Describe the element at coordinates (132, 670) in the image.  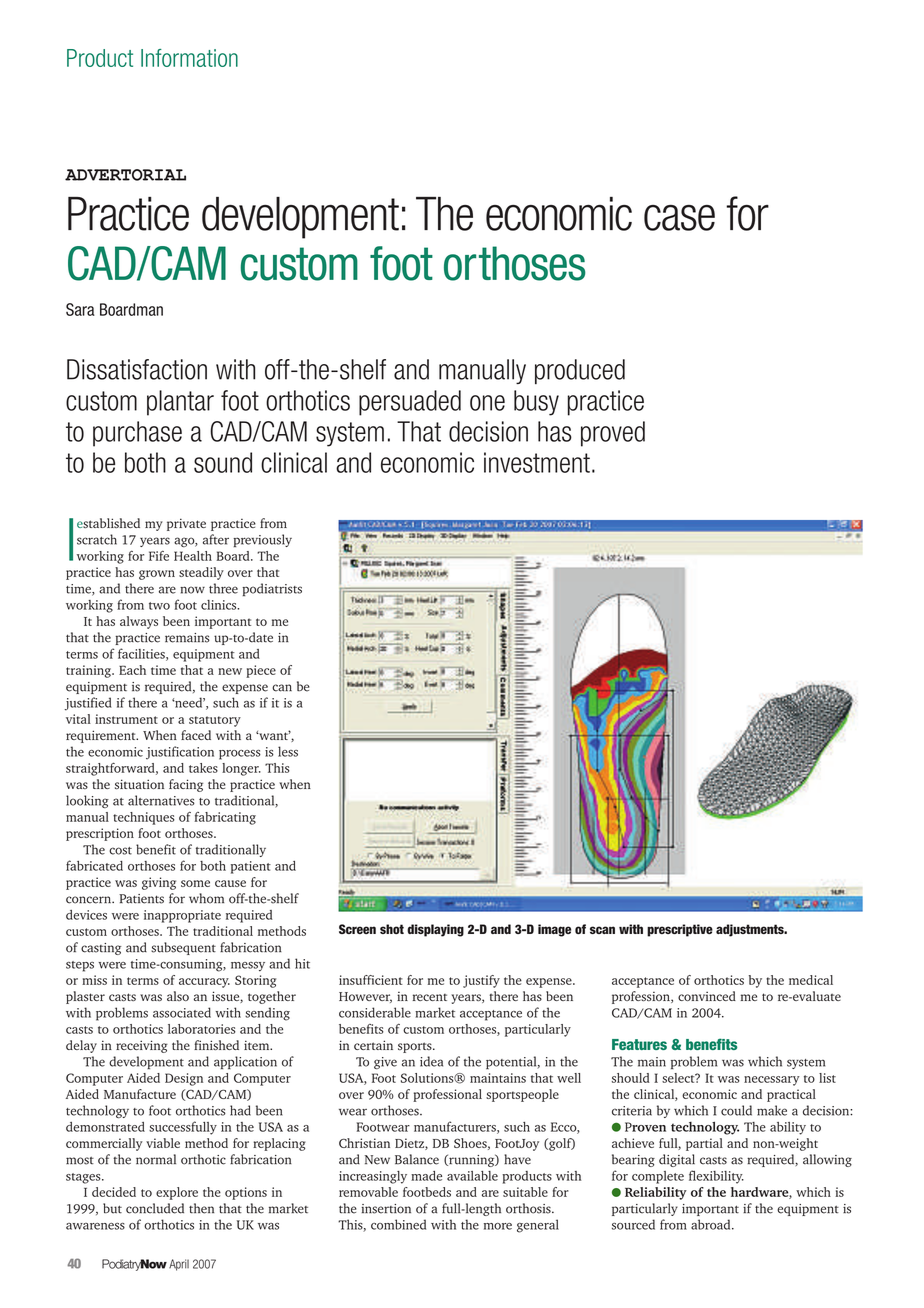
I see `Each` at that location.
